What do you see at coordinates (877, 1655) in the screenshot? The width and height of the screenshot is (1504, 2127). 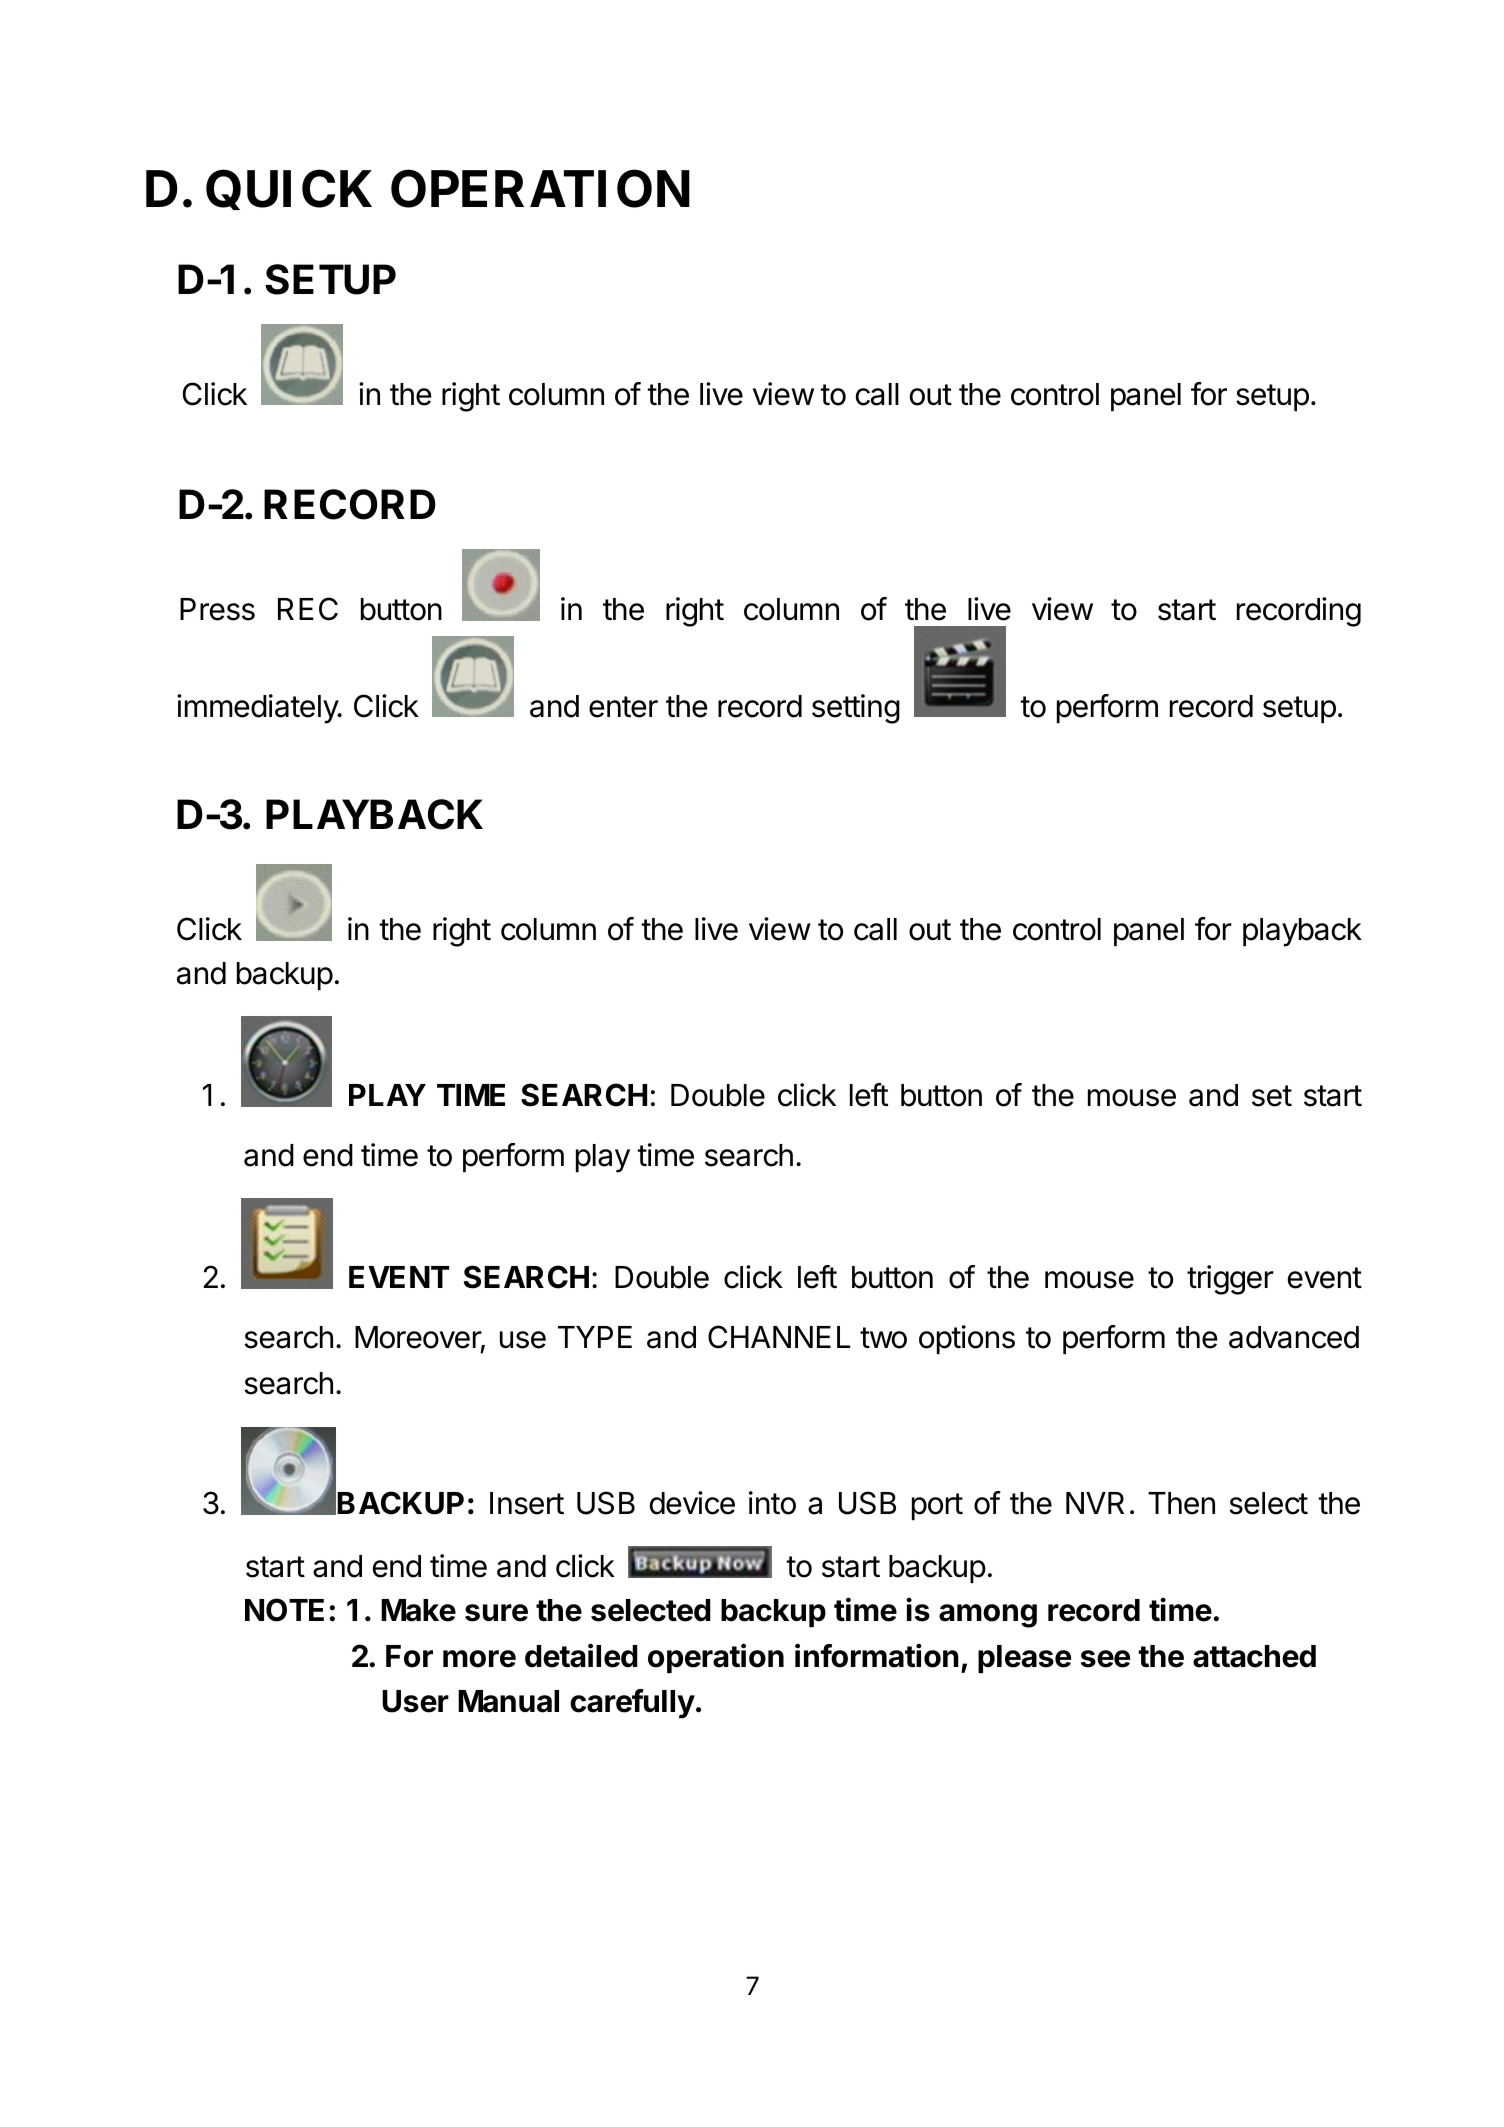 I see `information` at bounding box center [877, 1655].
